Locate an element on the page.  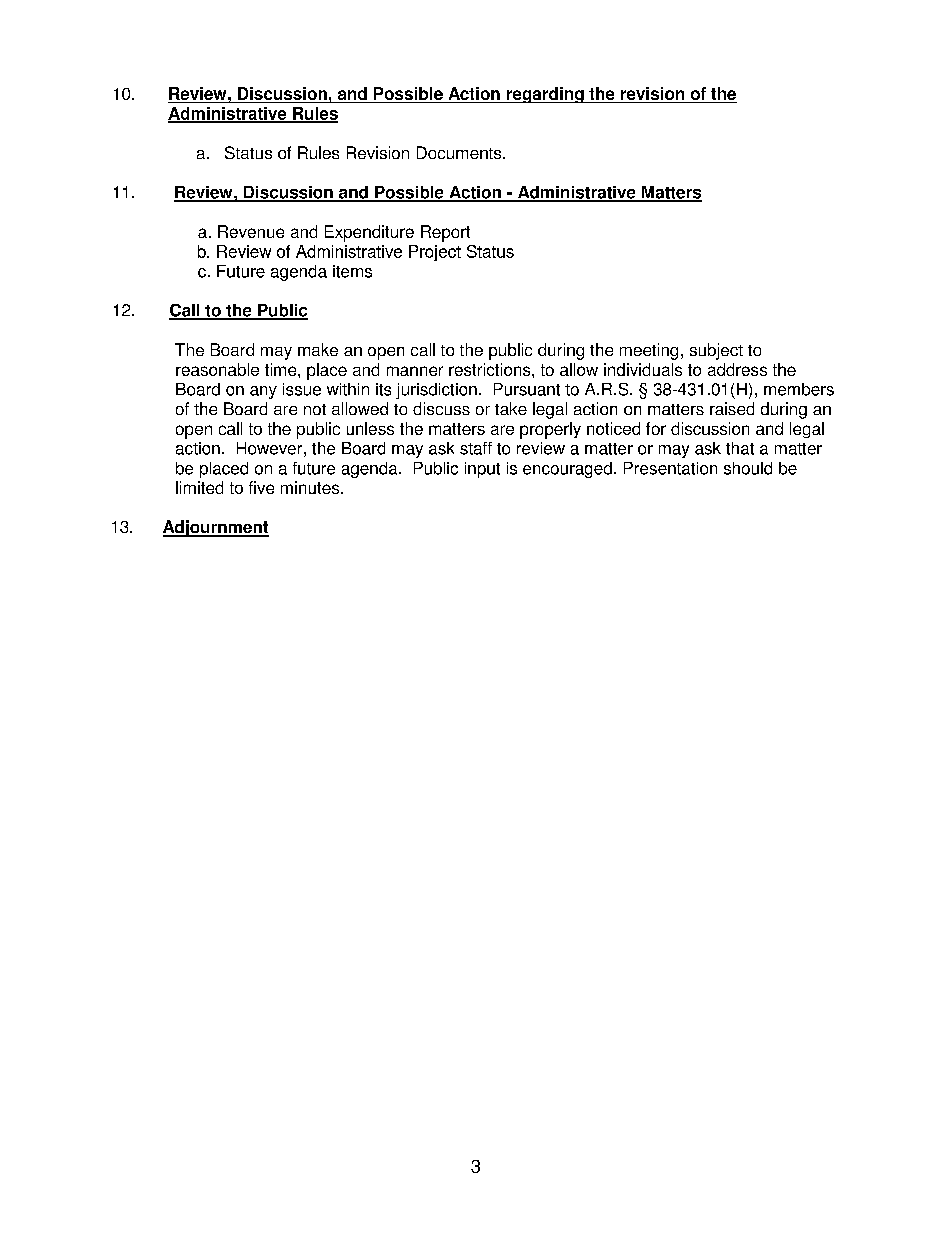
Adjournment is located at coordinates (216, 528).
